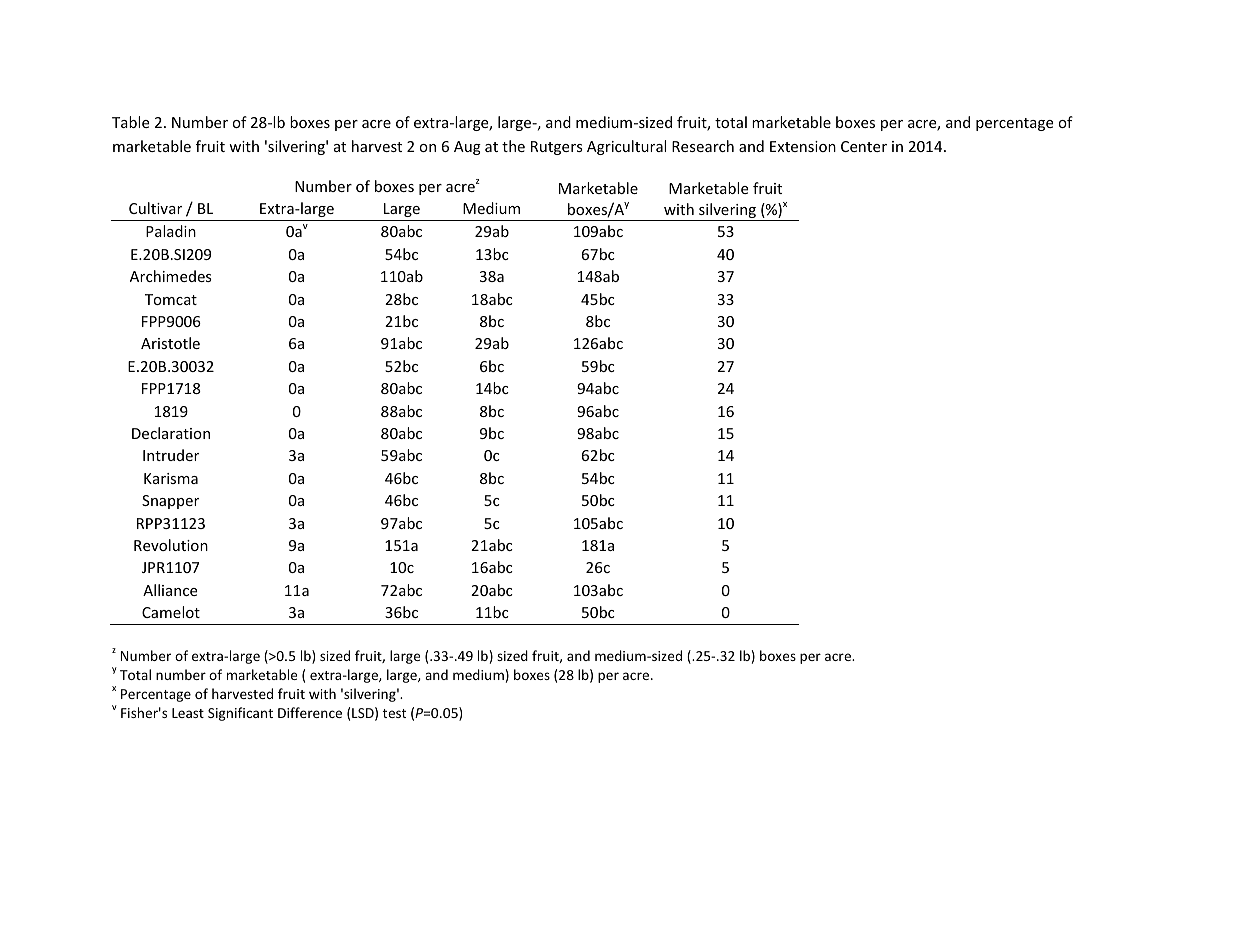 This screenshot has width=1233, height=952. Describe the element at coordinates (703, 146) in the screenshot. I see `Research` at that location.
